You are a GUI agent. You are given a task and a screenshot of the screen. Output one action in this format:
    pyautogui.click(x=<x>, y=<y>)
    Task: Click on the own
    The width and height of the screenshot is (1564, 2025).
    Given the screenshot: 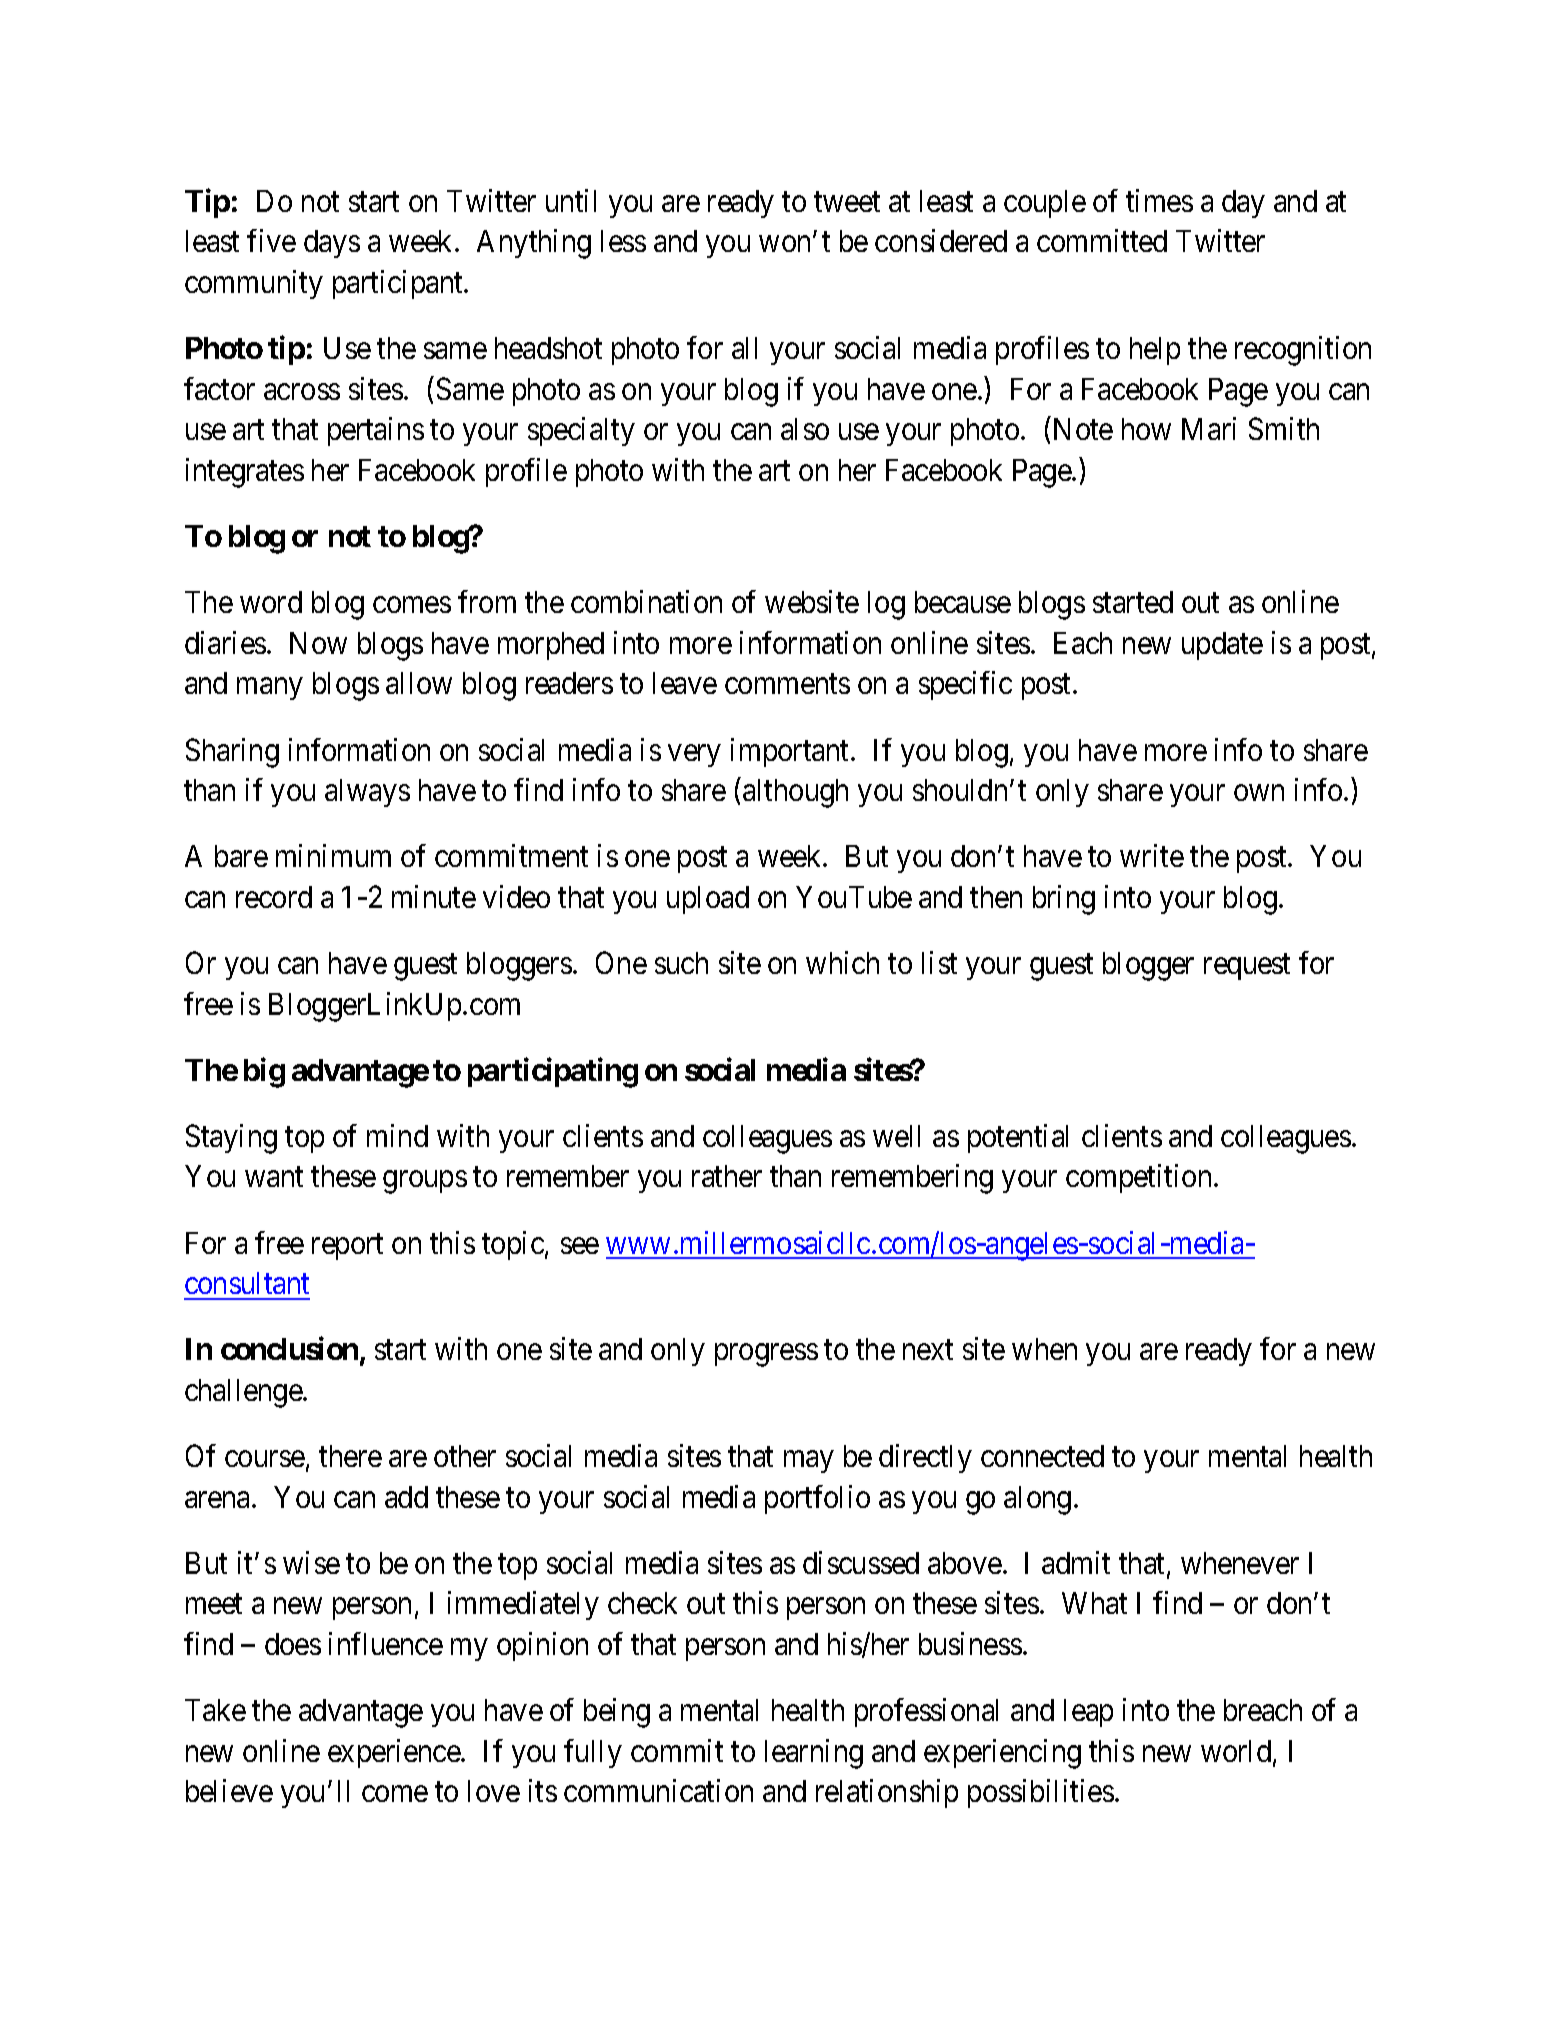 What is the action you would take?
    pyautogui.click(x=1259, y=793)
